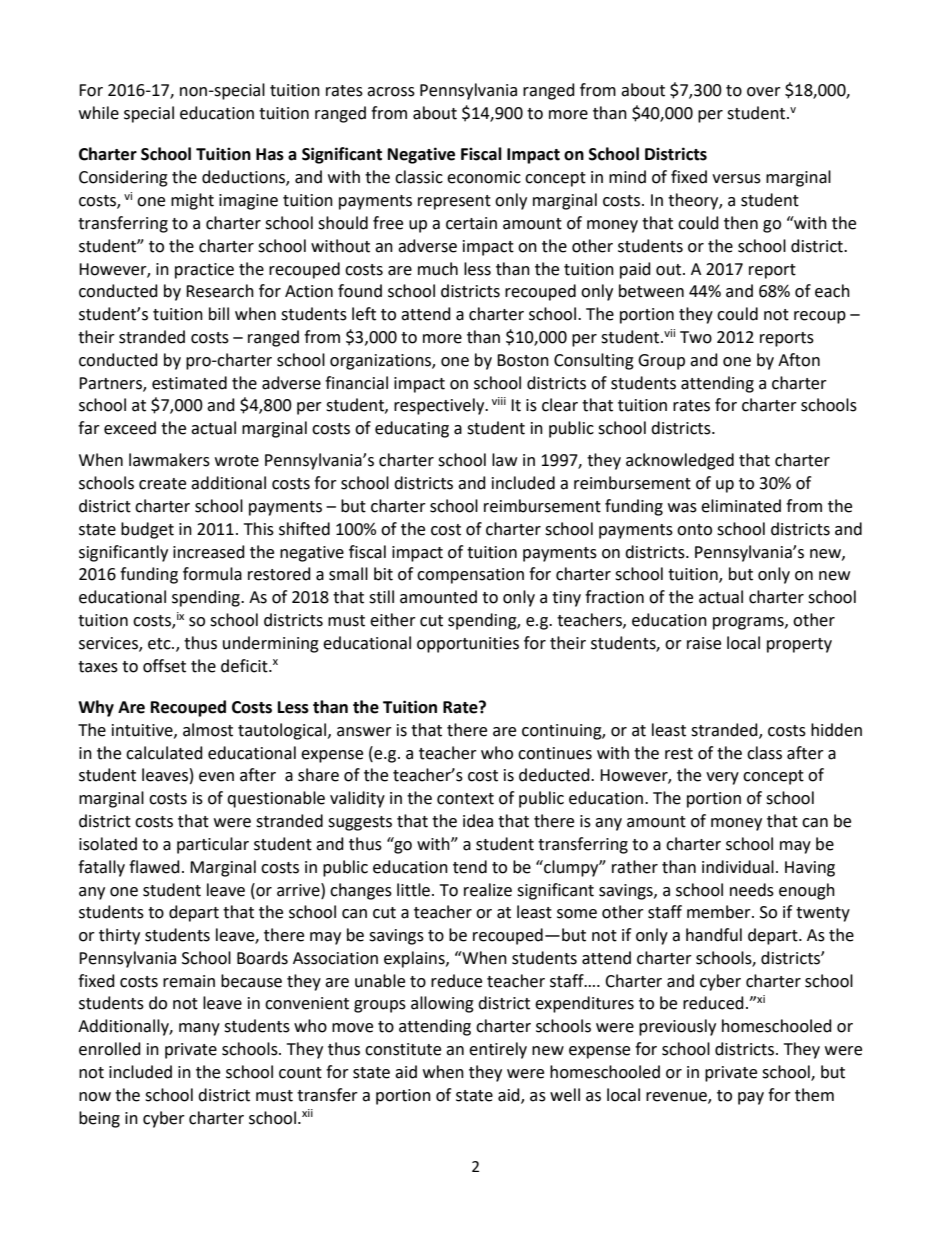 This image has height=1233, width=952. Describe the element at coordinates (465, 799) in the image. I see `context` at that location.
